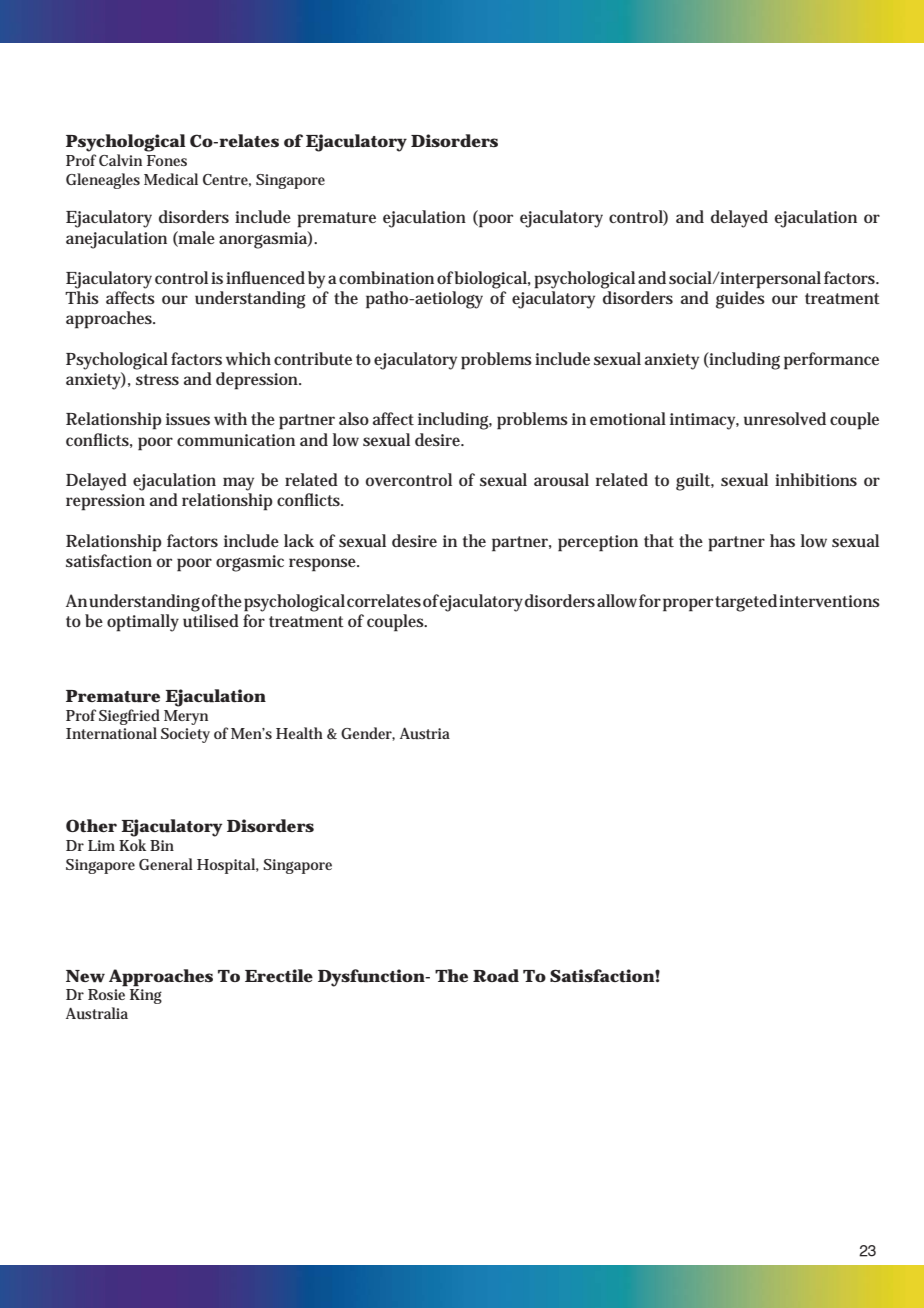 This screenshot has width=924, height=1308. What do you see at coordinates (740, 300) in the screenshot?
I see `guides` at bounding box center [740, 300].
